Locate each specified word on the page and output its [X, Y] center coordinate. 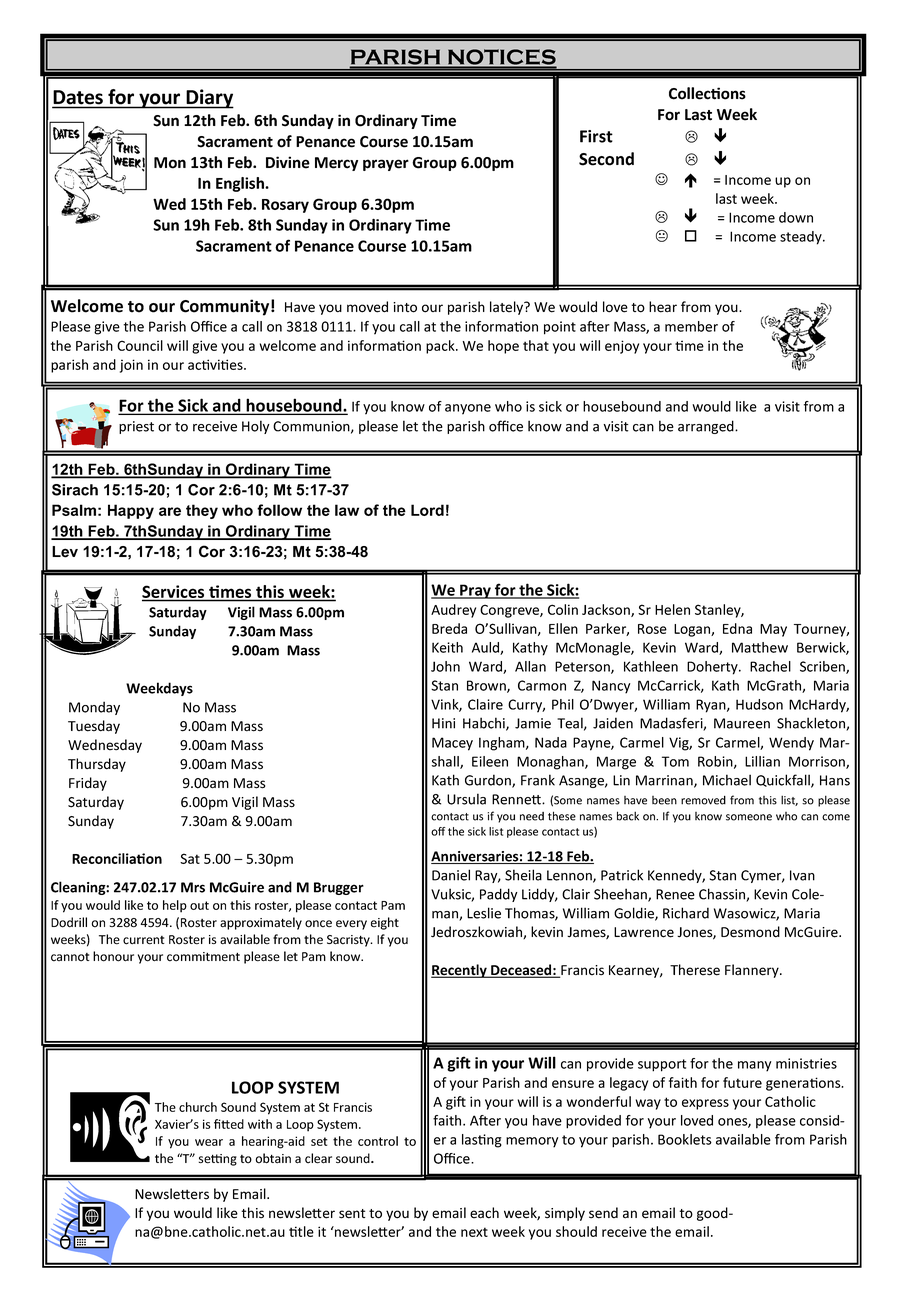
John [445, 666]
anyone [468, 409]
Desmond [750, 932]
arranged [707, 427]
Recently [460, 971]
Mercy [336, 164]
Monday [94, 708]
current [144, 940]
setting [218, 1160]
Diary [209, 99]
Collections [707, 93]
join [131, 366]
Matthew [760, 647]
